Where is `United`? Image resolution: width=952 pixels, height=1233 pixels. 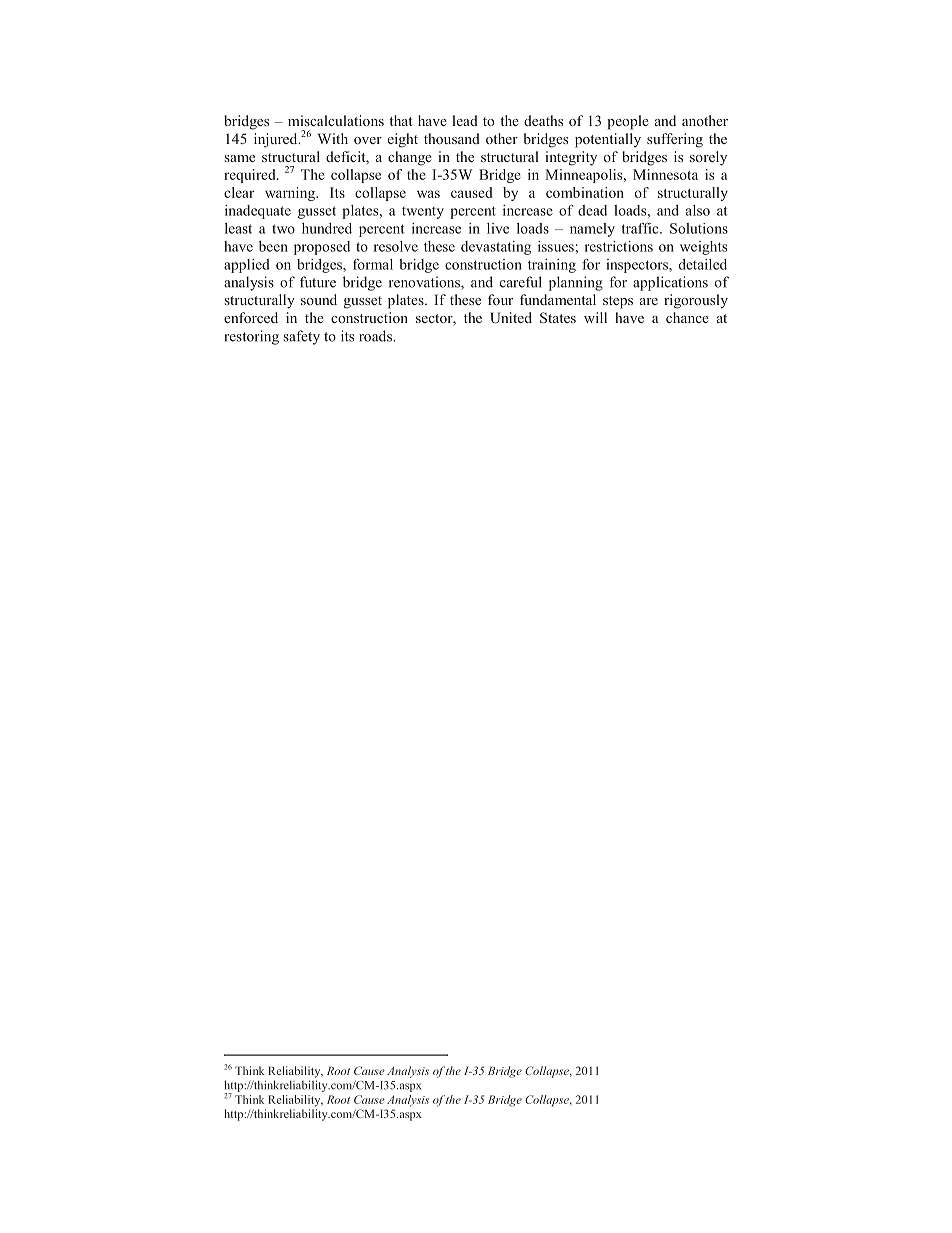 United is located at coordinates (511, 317).
